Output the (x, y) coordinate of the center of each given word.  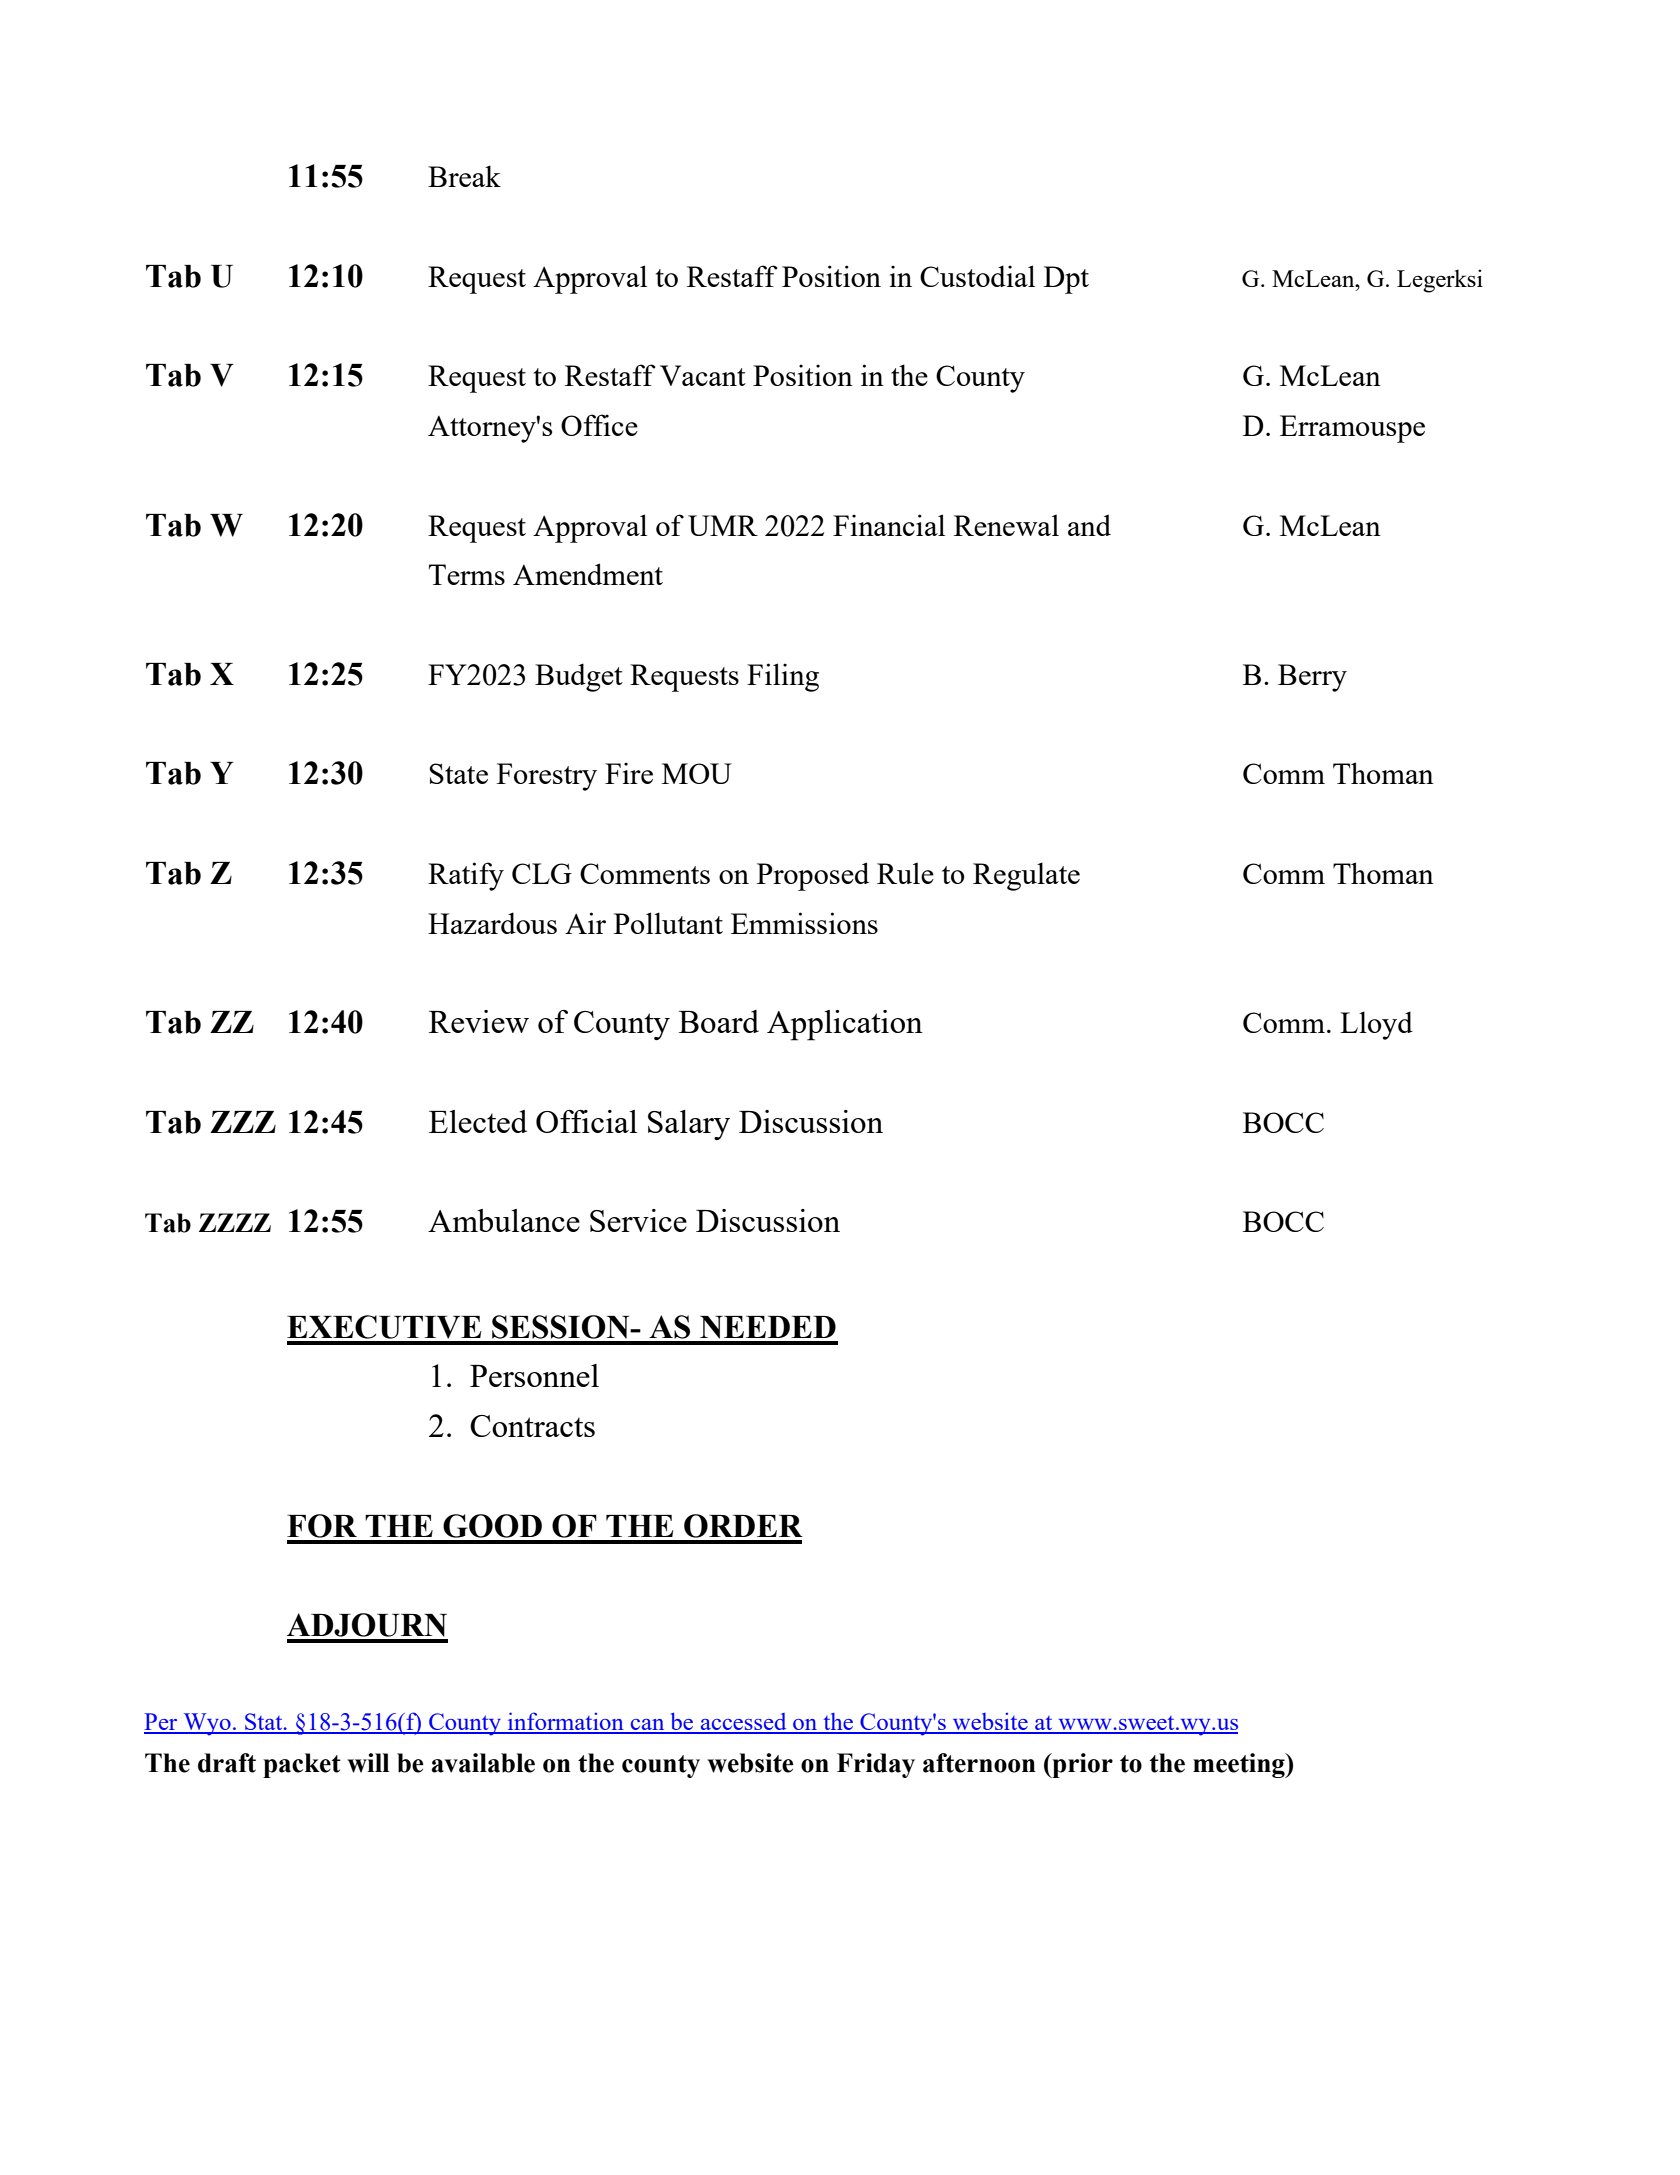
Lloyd (1376, 1025)
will (368, 1763)
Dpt (1066, 280)
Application (845, 1025)
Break (464, 176)
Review (479, 1021)
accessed (744, 1723)
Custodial (977, 276)
